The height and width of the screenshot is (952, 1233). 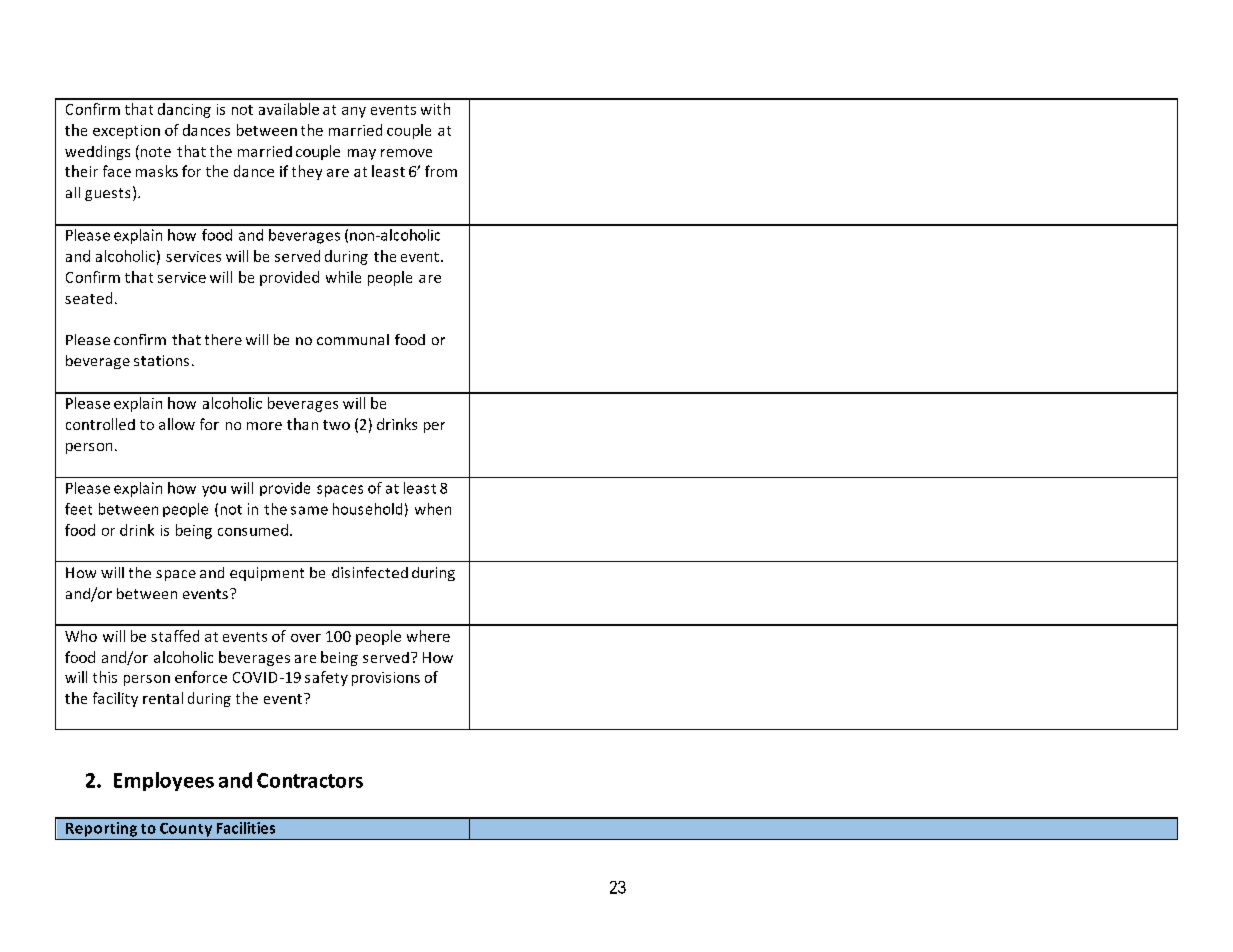 What do you see at coordinates (370, 572) in the screenshot?
I see `disinfected` at bounding box center [370, 572].
